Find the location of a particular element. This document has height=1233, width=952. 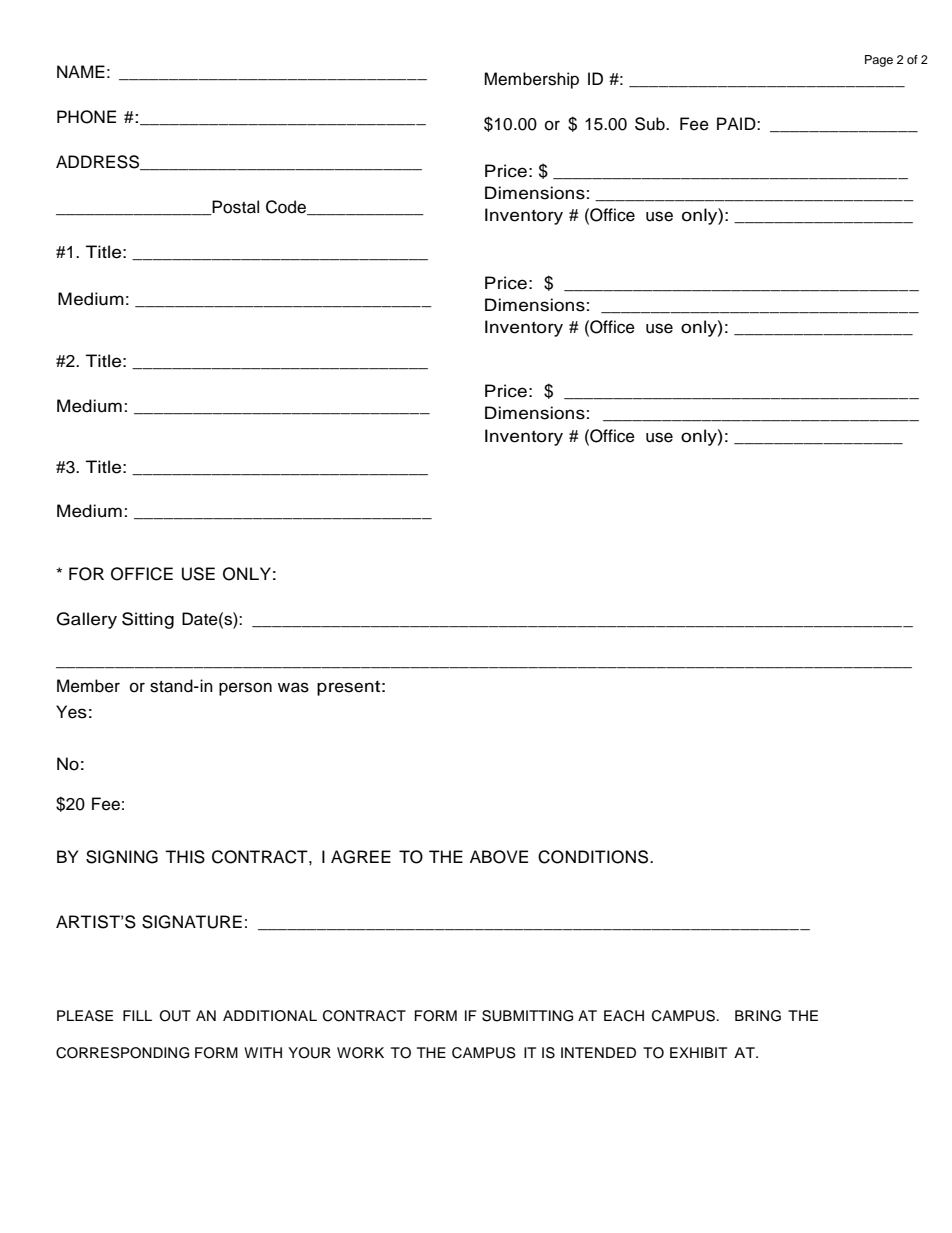

Page is located at coordinates (879, 61).
